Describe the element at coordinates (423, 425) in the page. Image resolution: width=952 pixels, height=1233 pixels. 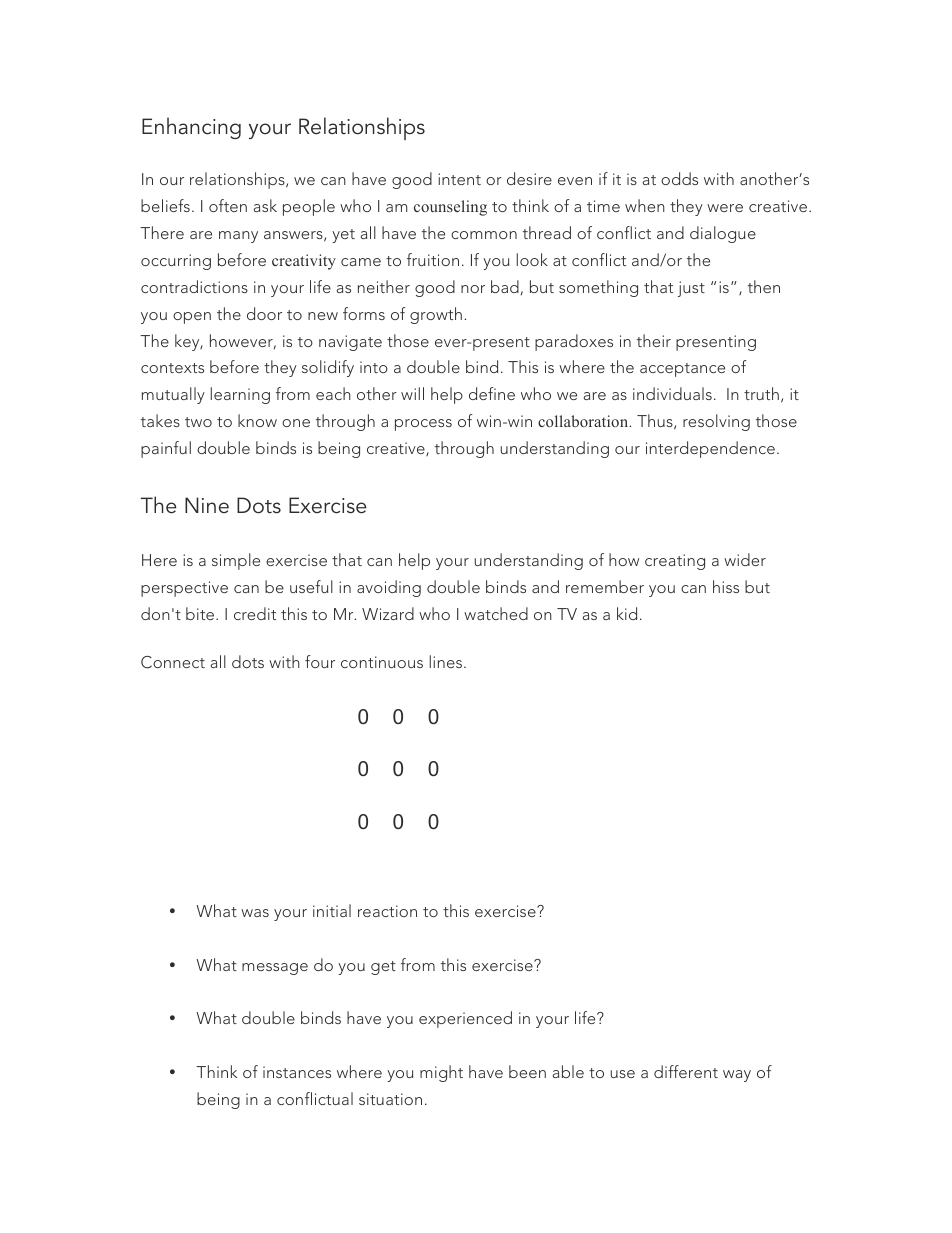
I see `process` at that location.
